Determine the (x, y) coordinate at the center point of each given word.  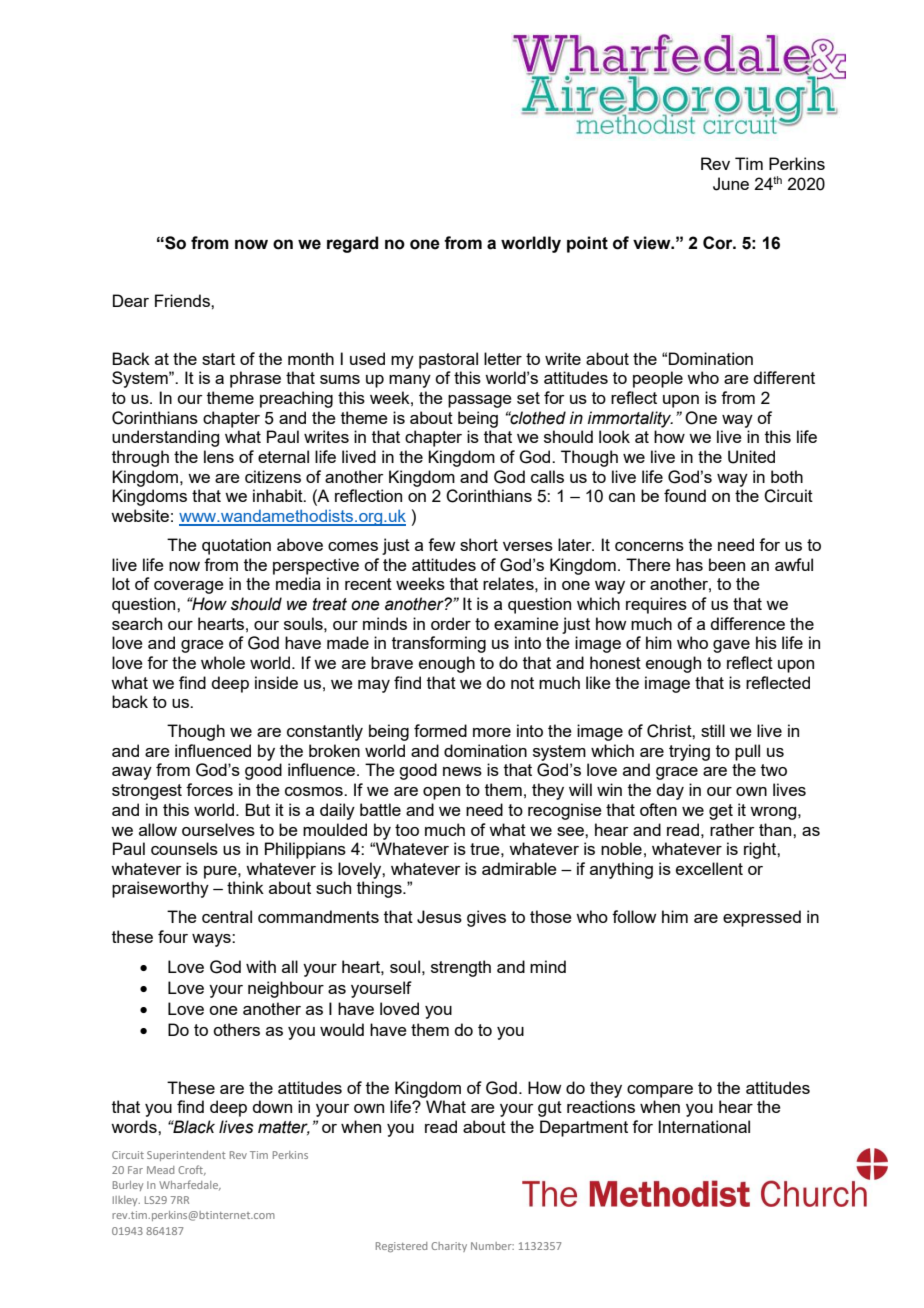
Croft (192, 1170)
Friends (183, 300)
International (704, 1126)
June (731, 184)
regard (352, 244)
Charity (449, 1247)
